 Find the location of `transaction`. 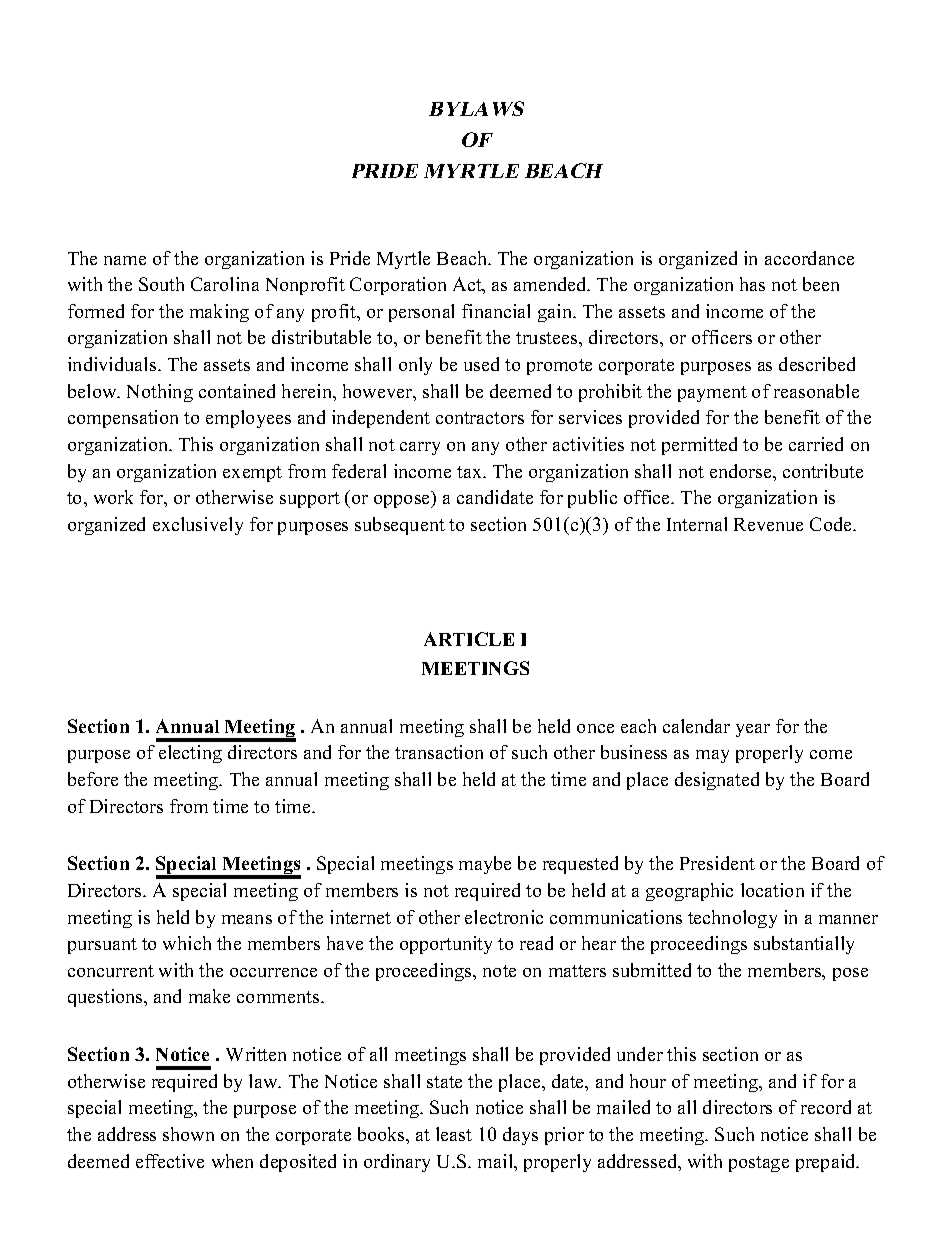

transaction is located at coordinates (439, 752).
